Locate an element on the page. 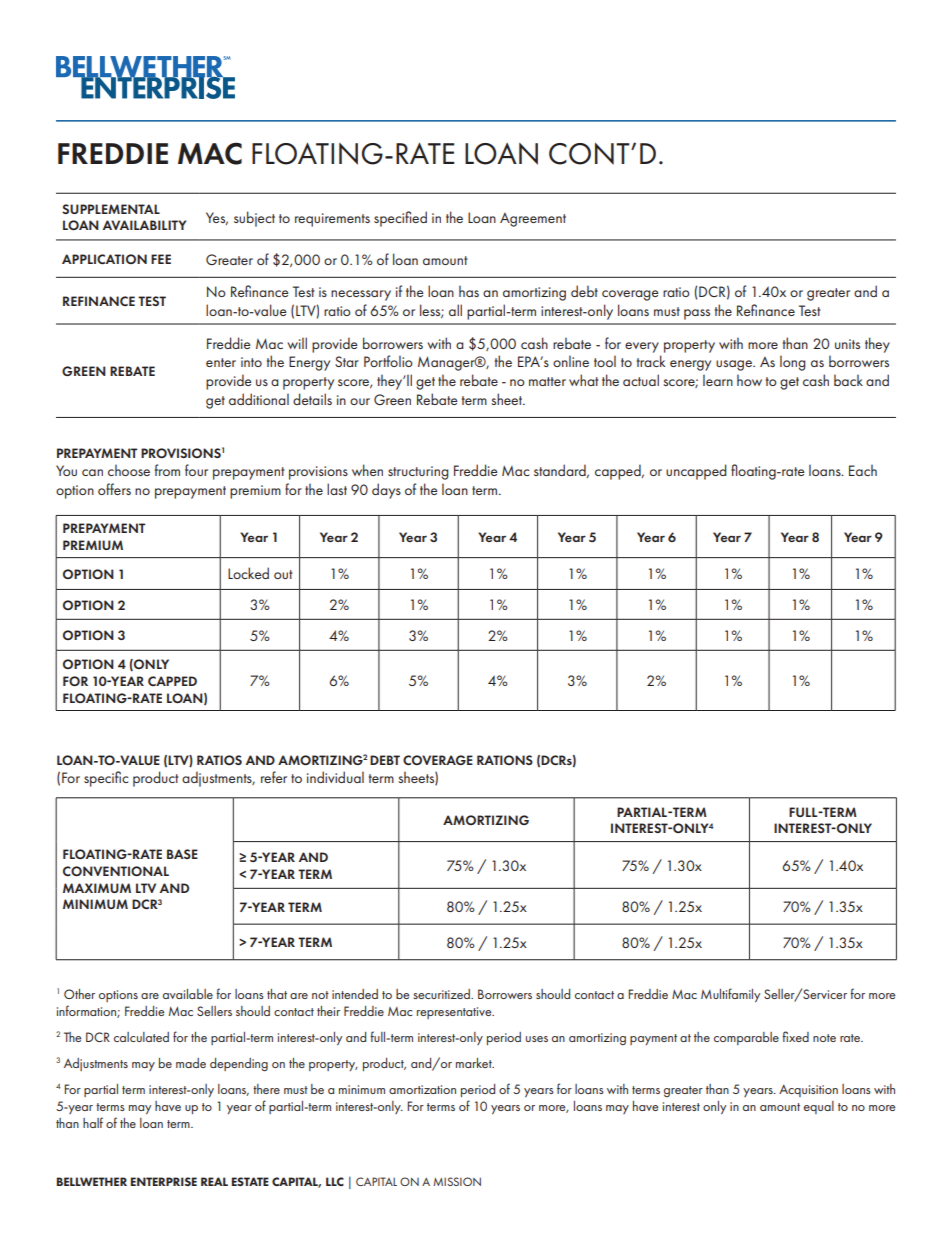 This image has width=952, height=1233. Each is located at coordinates (863, 470).
